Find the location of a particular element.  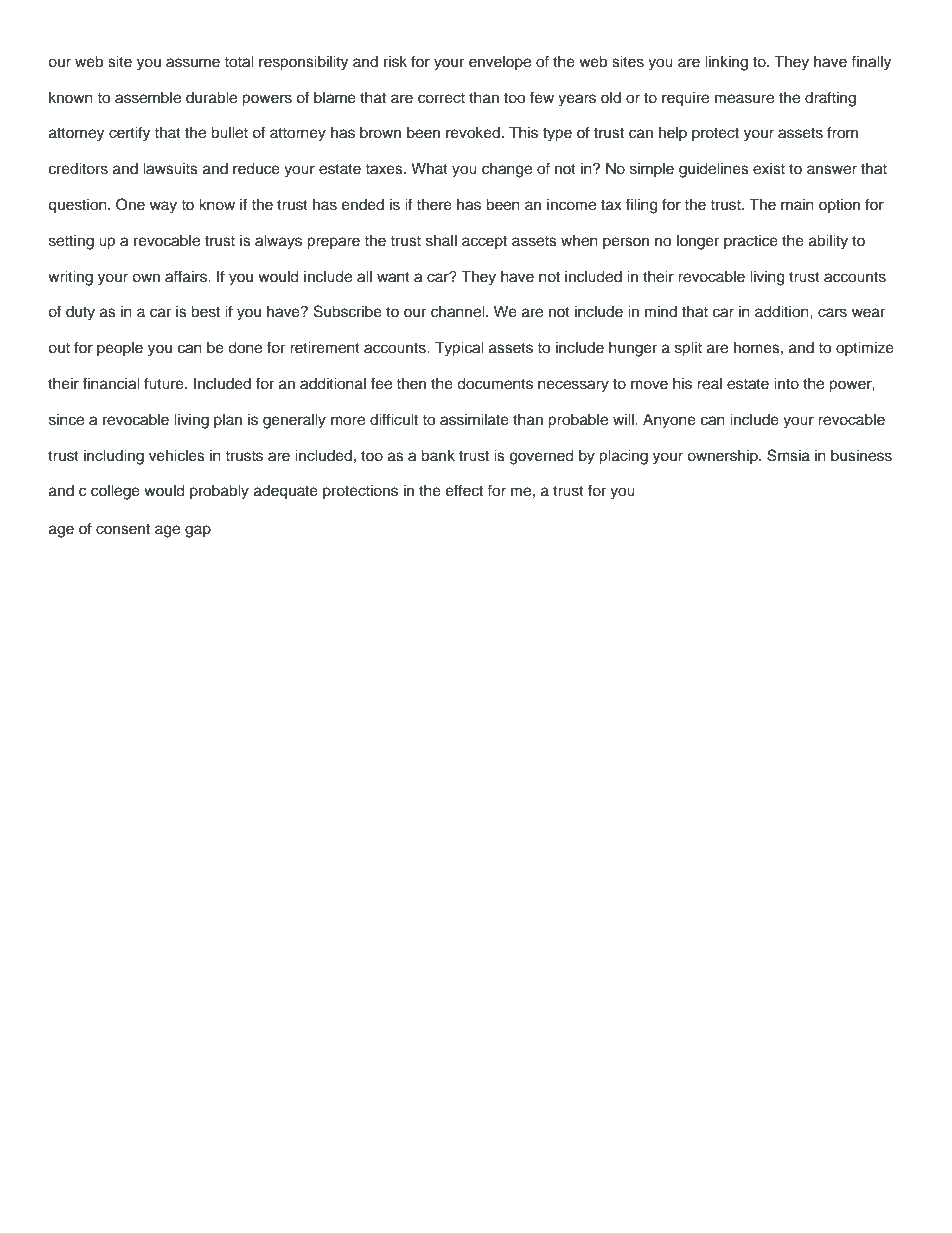

assimilate is located at coordinates (474, 420).
